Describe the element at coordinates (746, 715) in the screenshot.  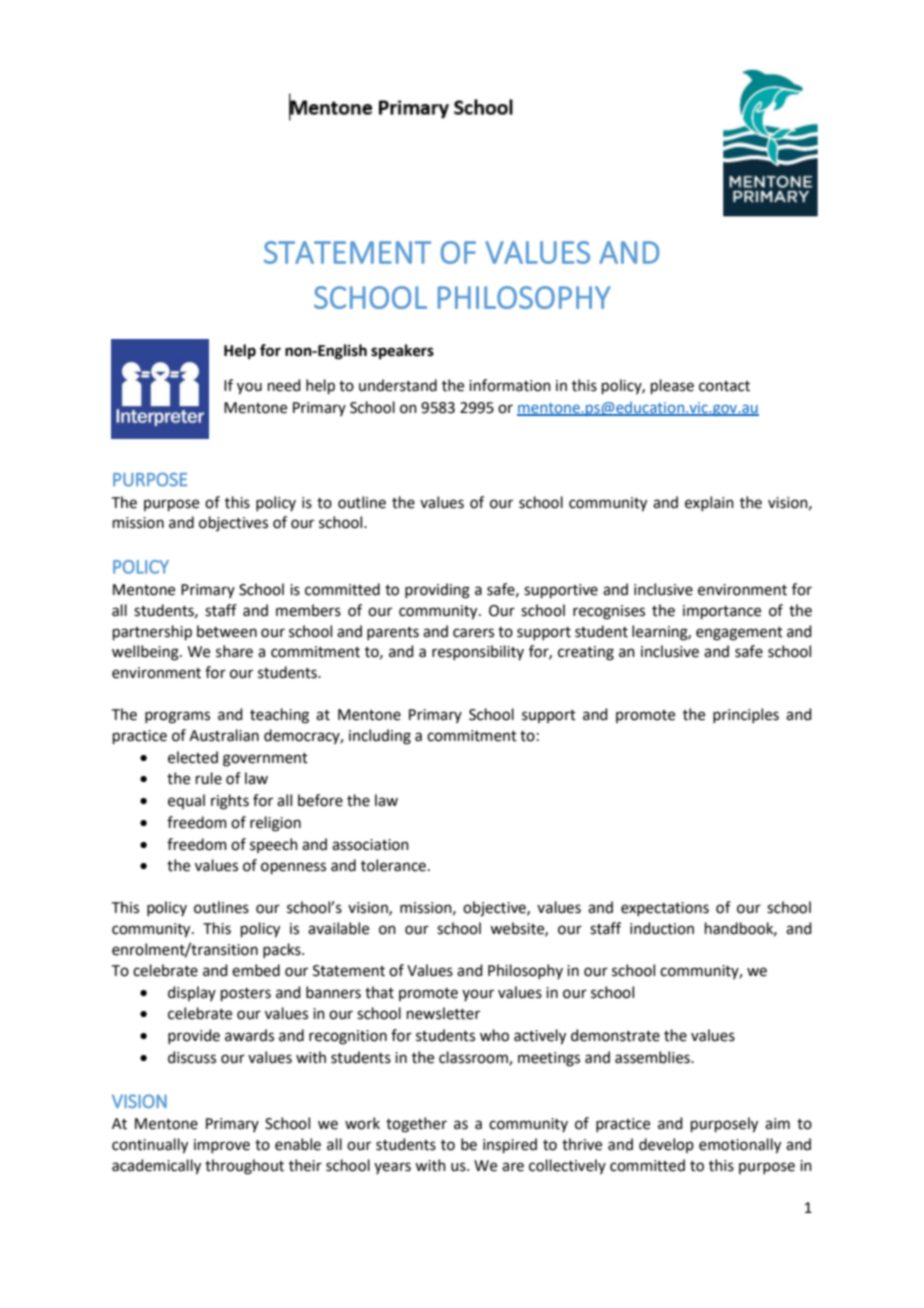
I see `principles` at that location.
